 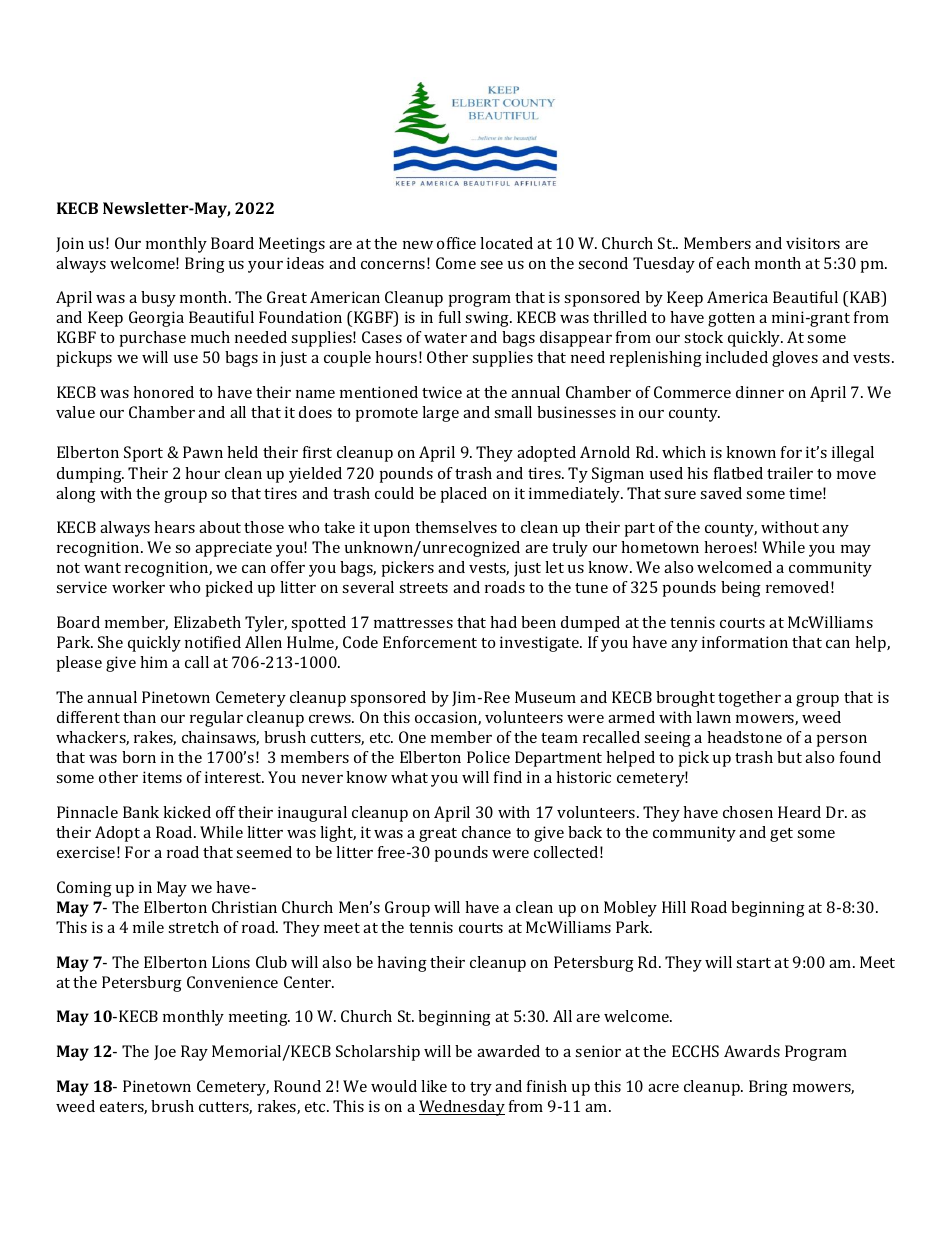 What do you see at coordinates (158, 299) in the screenshot?
I see `busy` at bounding box center [158, 299].
